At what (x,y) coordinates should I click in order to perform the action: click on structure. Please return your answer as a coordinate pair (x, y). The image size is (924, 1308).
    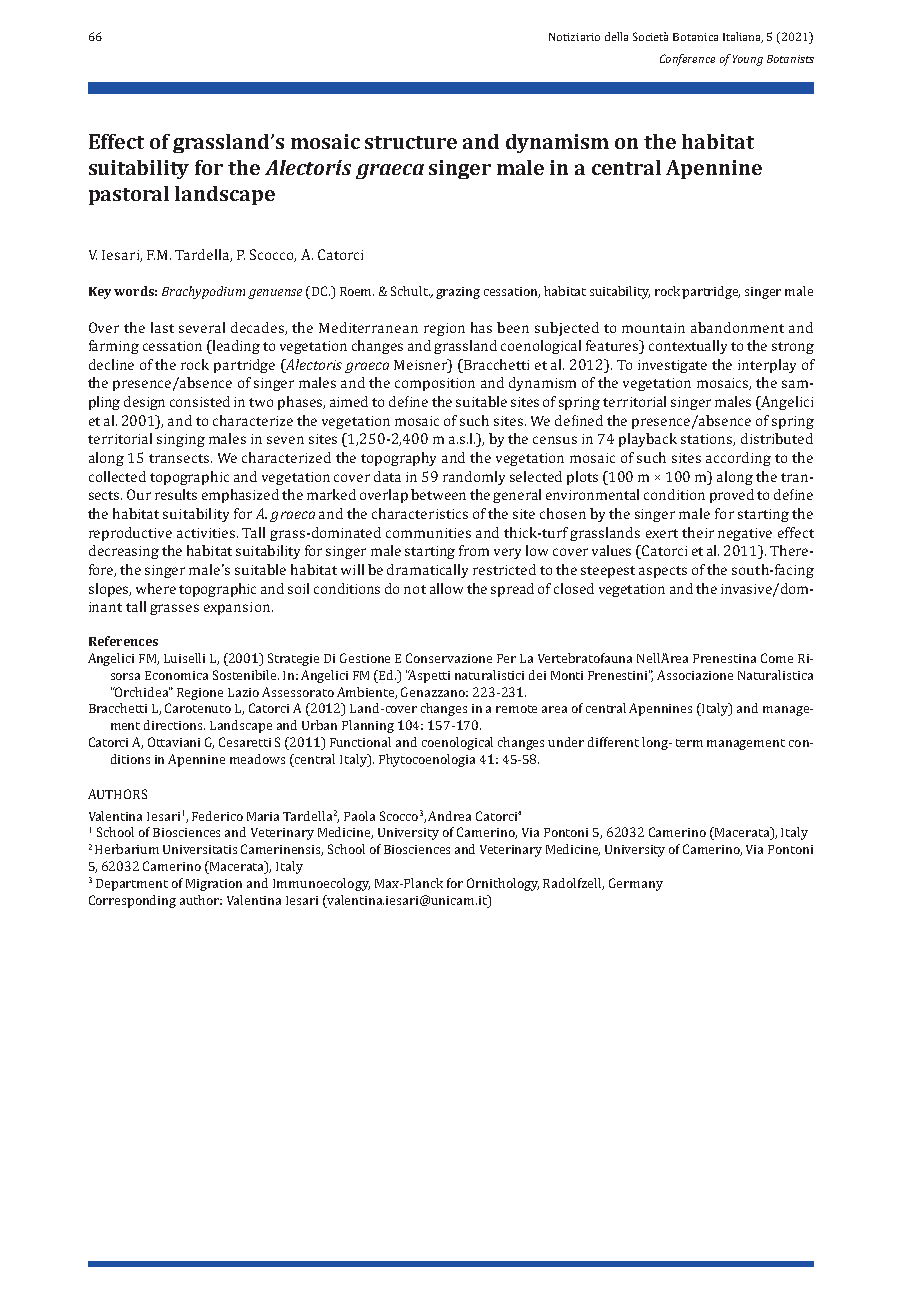
    Looking at the image, I should click on (411, 142).
